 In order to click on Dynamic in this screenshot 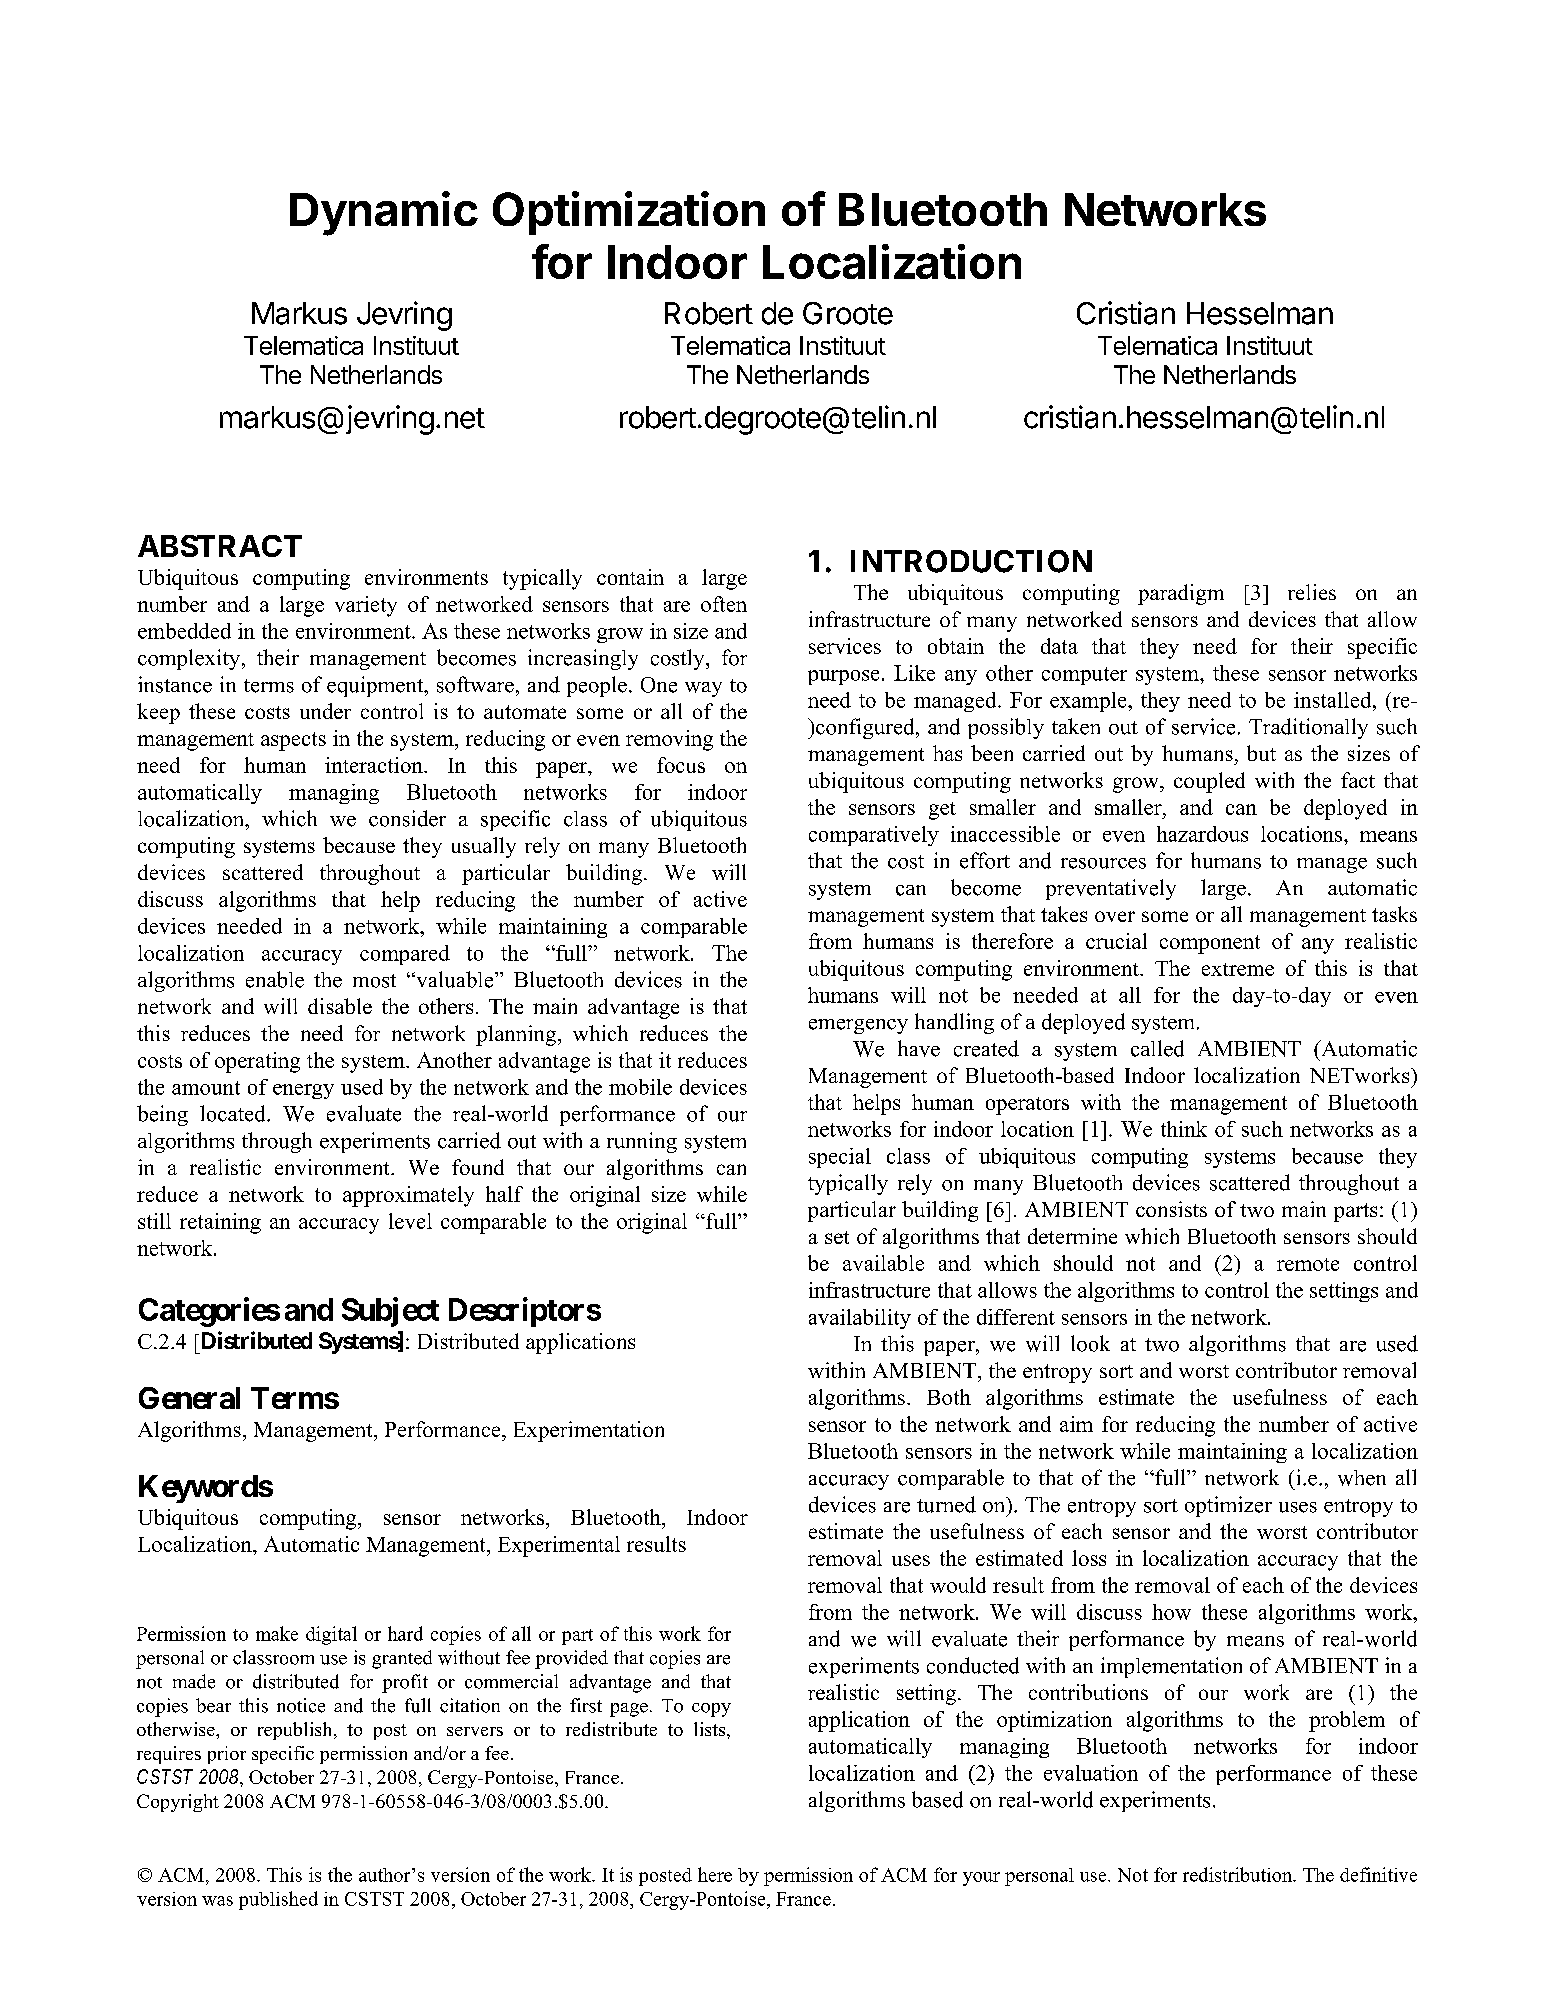, I will do `click(384, 213)`.
